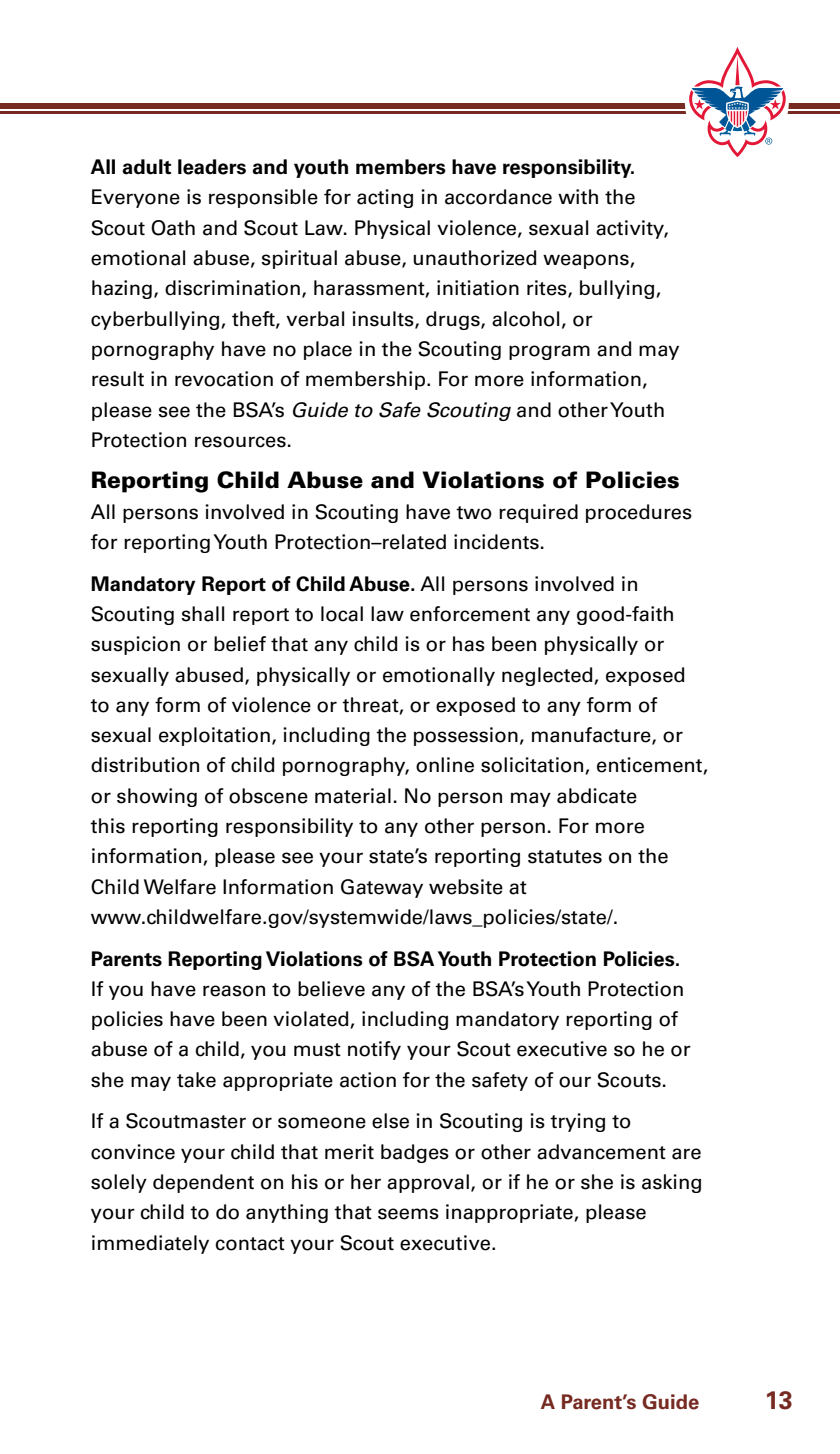  I want to click on possession, so click(466, 736).
